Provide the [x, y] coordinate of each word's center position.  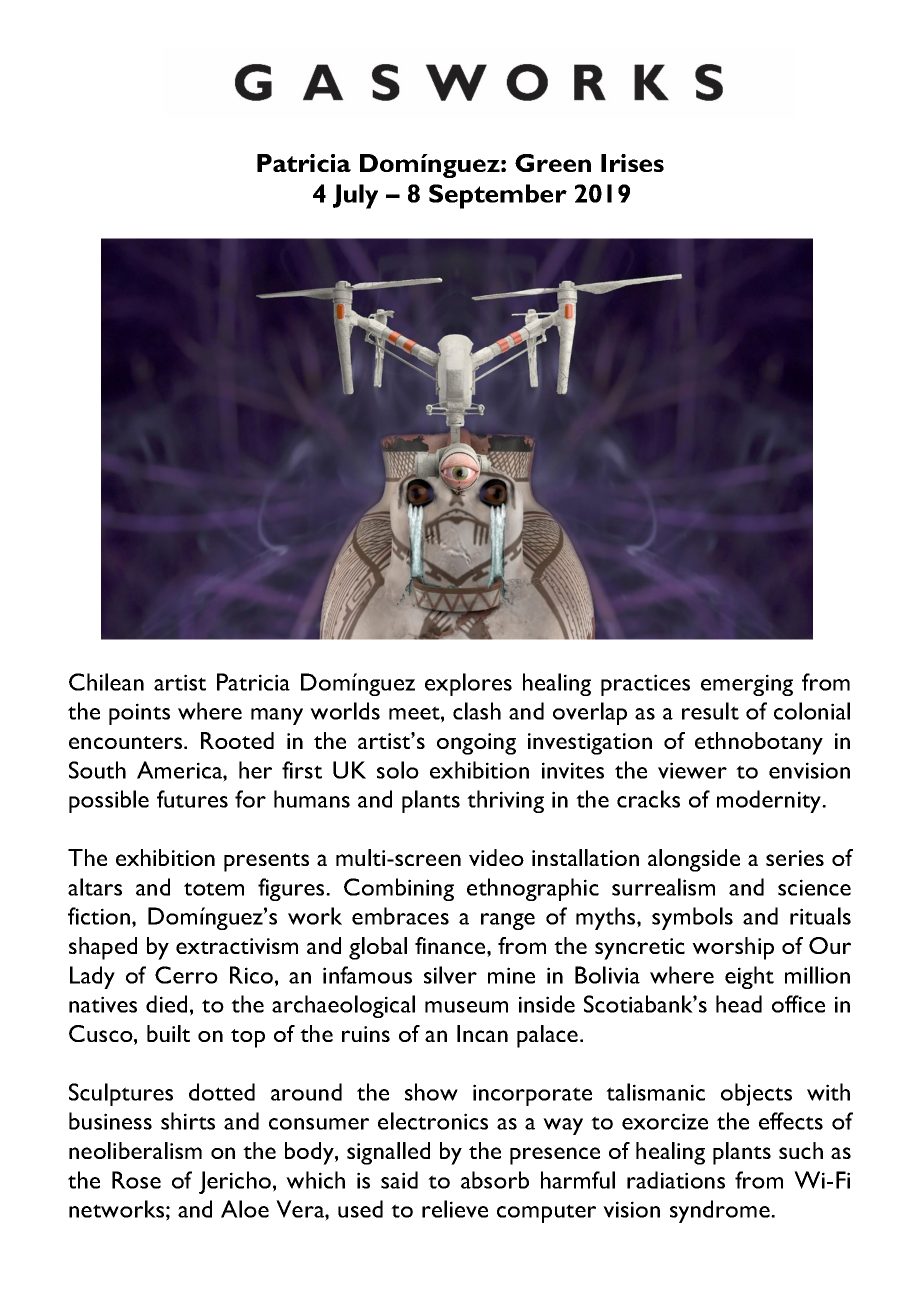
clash [477, 711]
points [139, 714]
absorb [495, 1180]
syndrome [721, 1211]
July [355, 196]
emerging [747, 685]
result [710, 711]
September [498, 196]
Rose [136, 1180]
